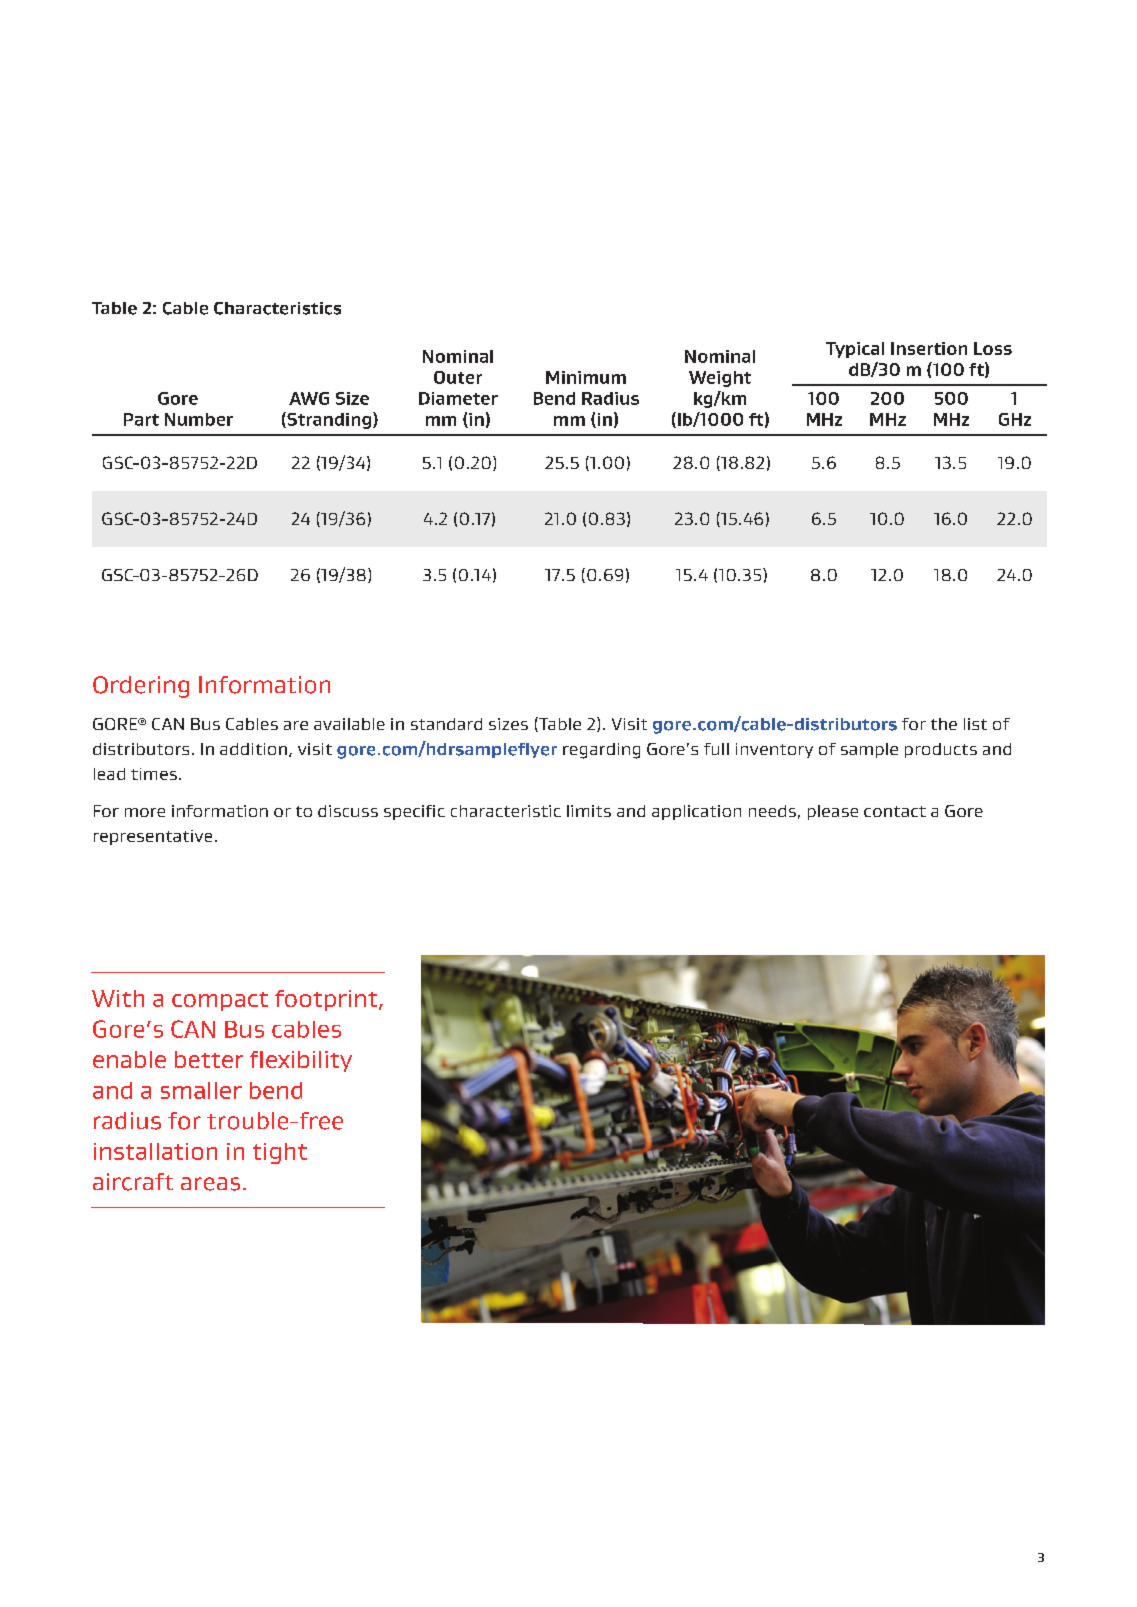 This page has width=1137, height=1607. Describe the element at coordinates (586, 377) in the page. I see `Minimum` at that location.
